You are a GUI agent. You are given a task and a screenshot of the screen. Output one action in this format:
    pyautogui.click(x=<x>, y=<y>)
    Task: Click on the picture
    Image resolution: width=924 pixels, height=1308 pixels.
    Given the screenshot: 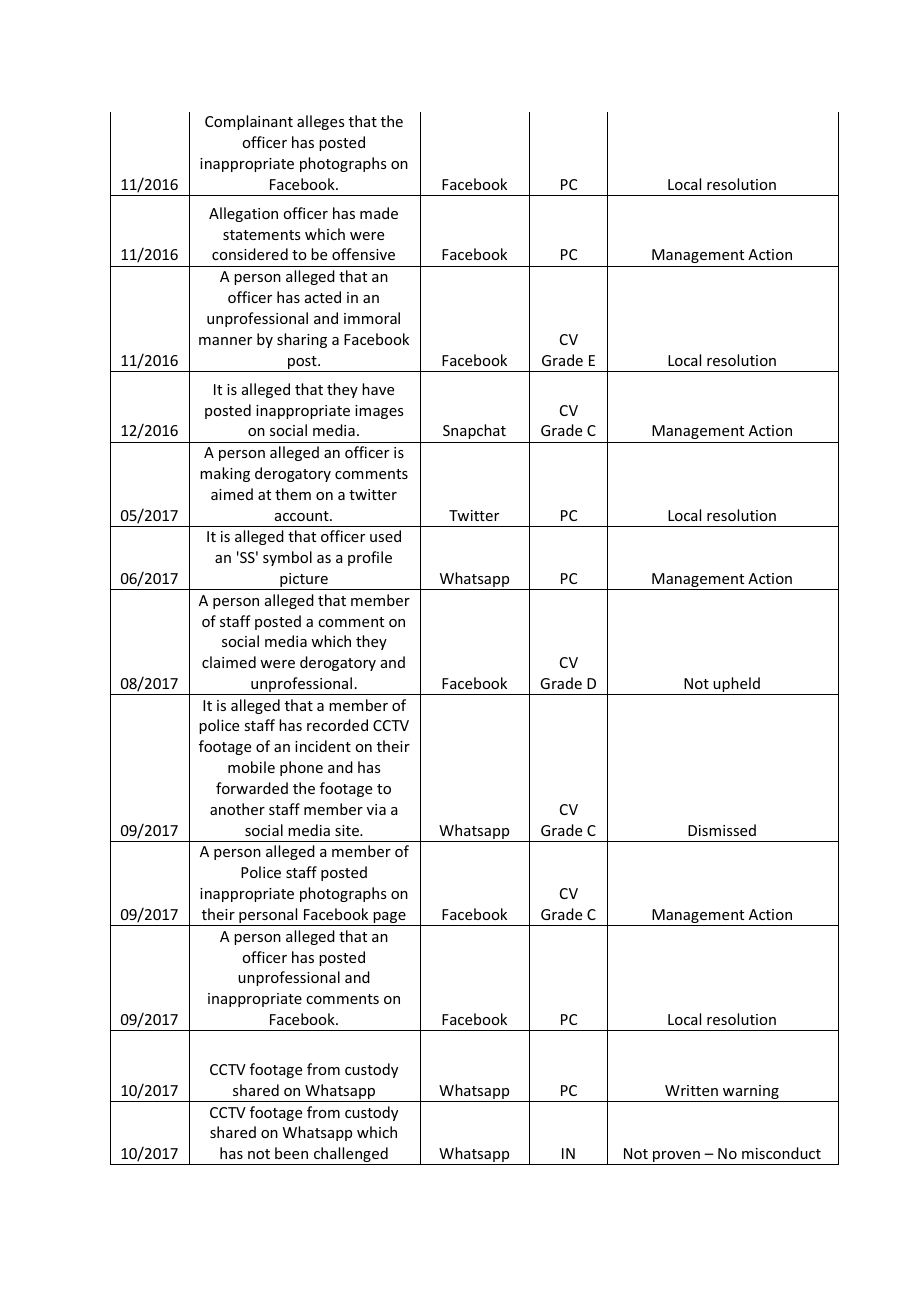 What is the action you would take?
    pyautogui.click(x=304, y=581)
